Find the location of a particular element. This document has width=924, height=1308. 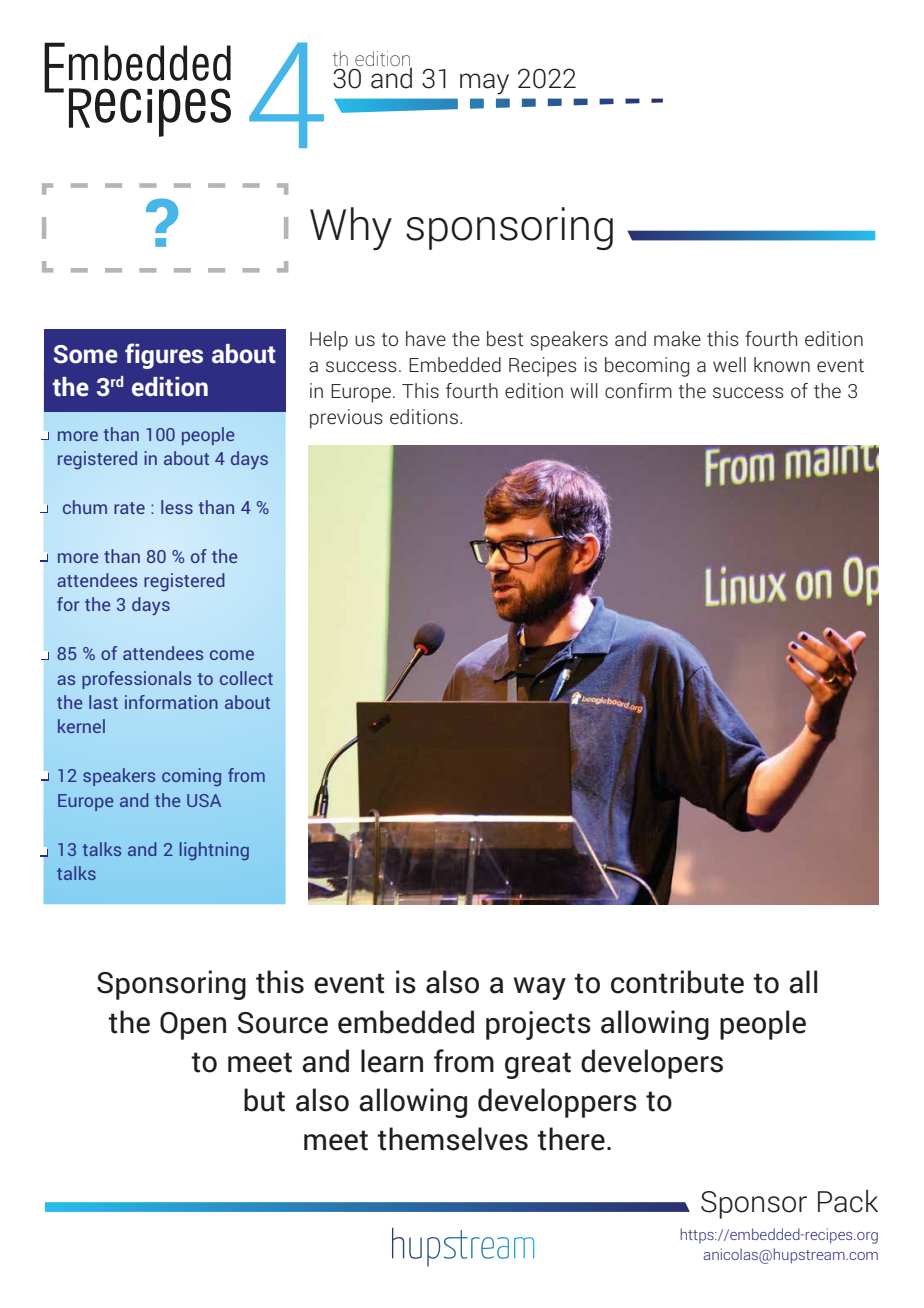

Open is located at coordinates (193, 1026).
